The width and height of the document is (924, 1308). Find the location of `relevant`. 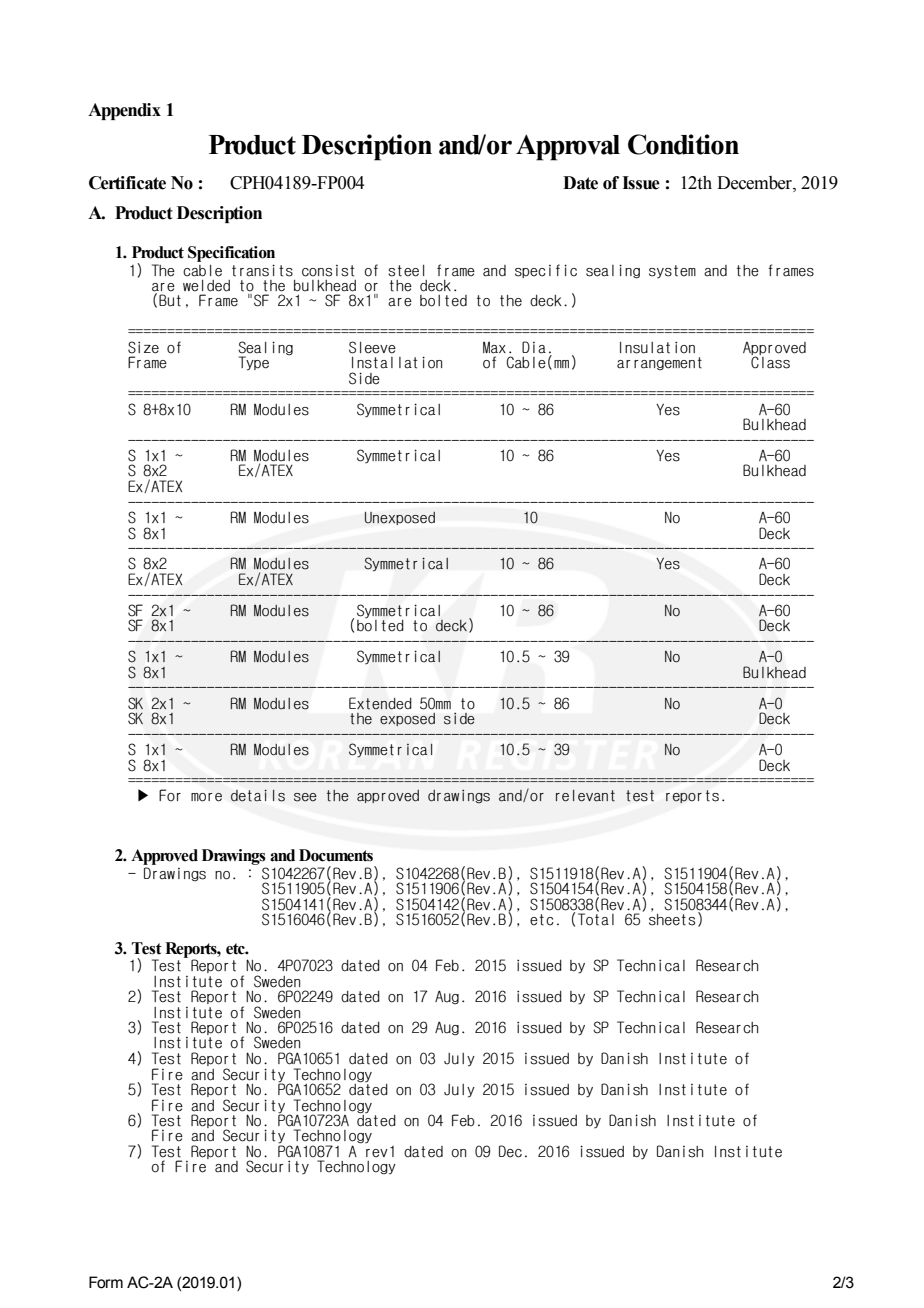

relevant is located at coordinates (585, 796).
